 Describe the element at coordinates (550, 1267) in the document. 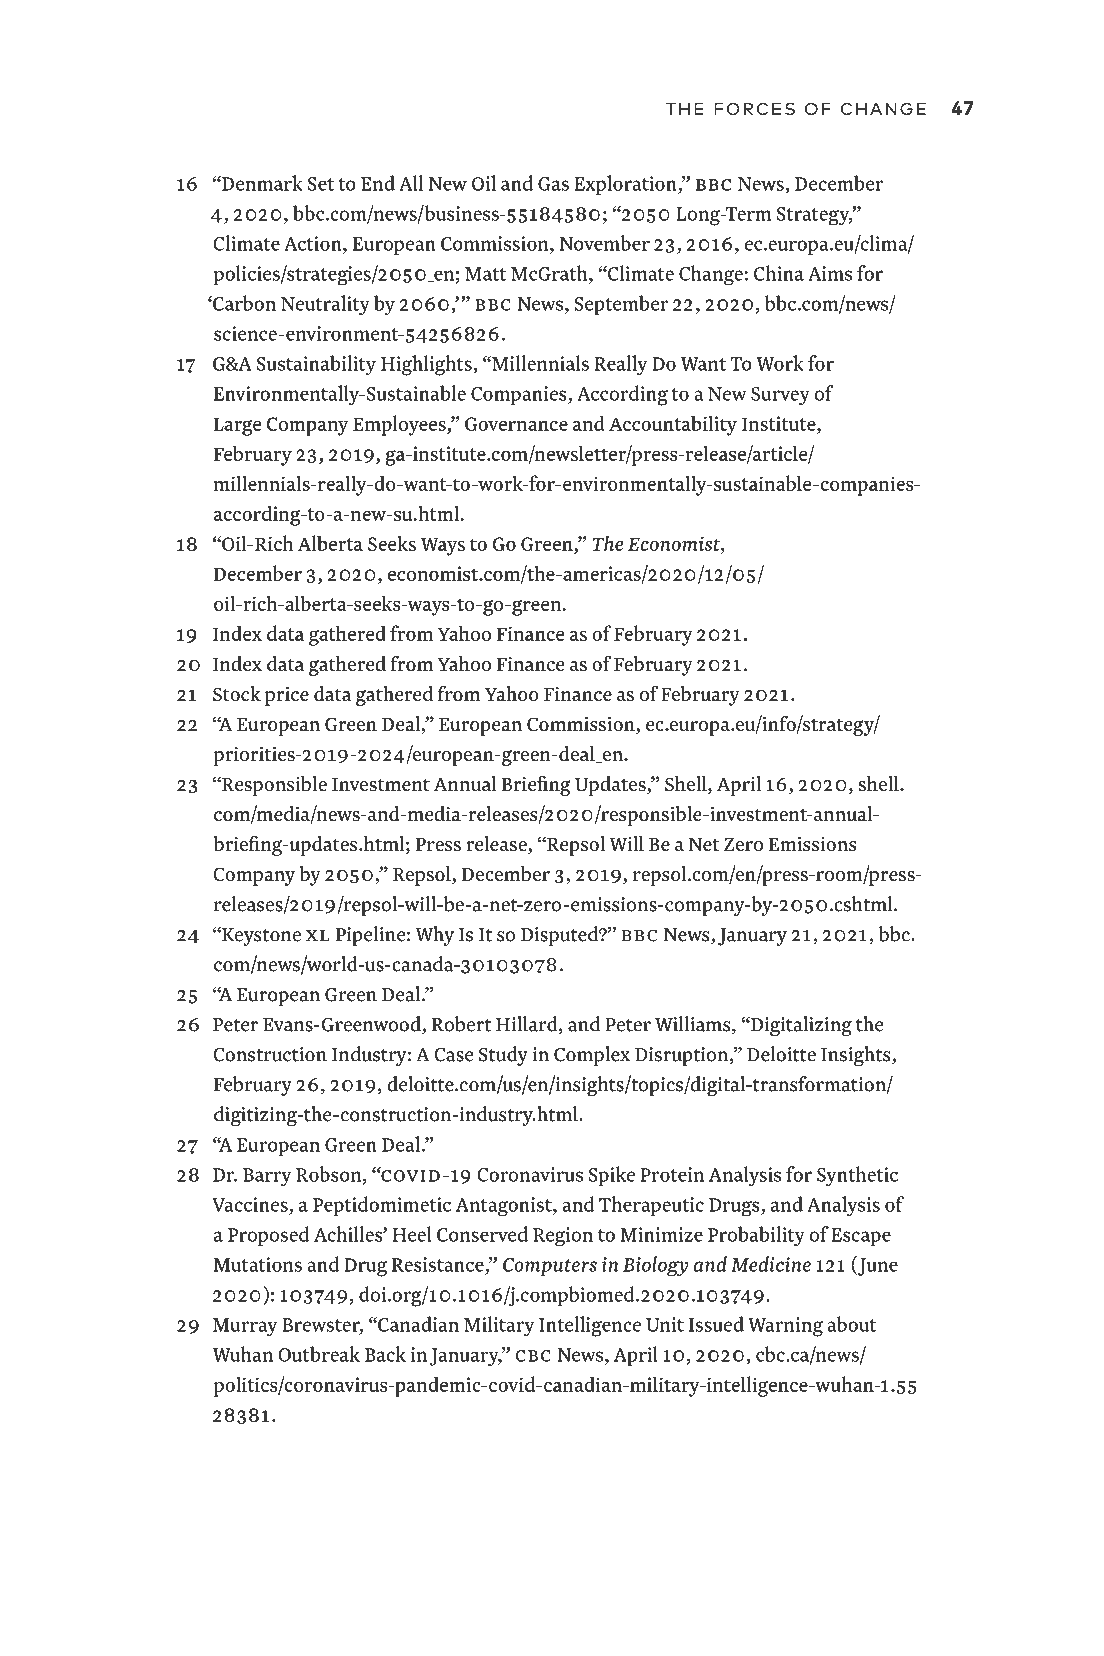

I see `Computers` at that location.
